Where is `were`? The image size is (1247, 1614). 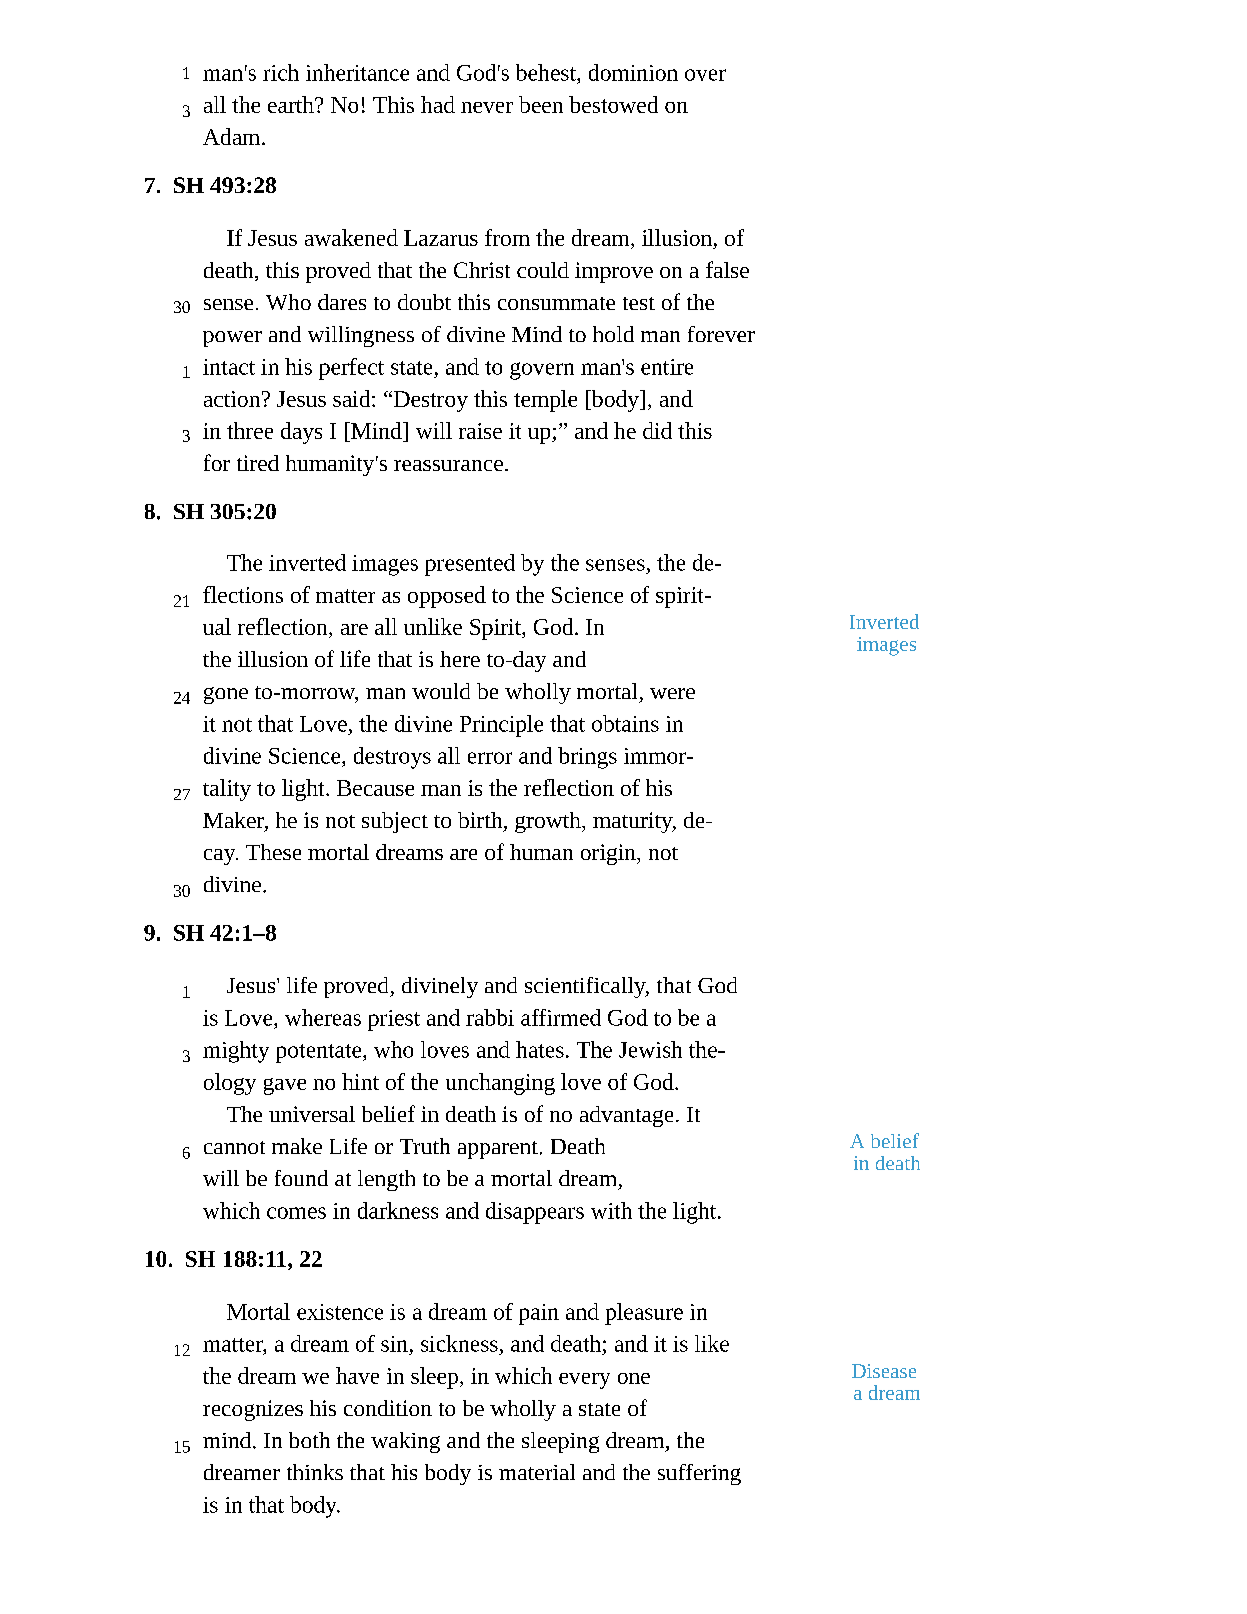
were is located at coordinates (672, 693).
